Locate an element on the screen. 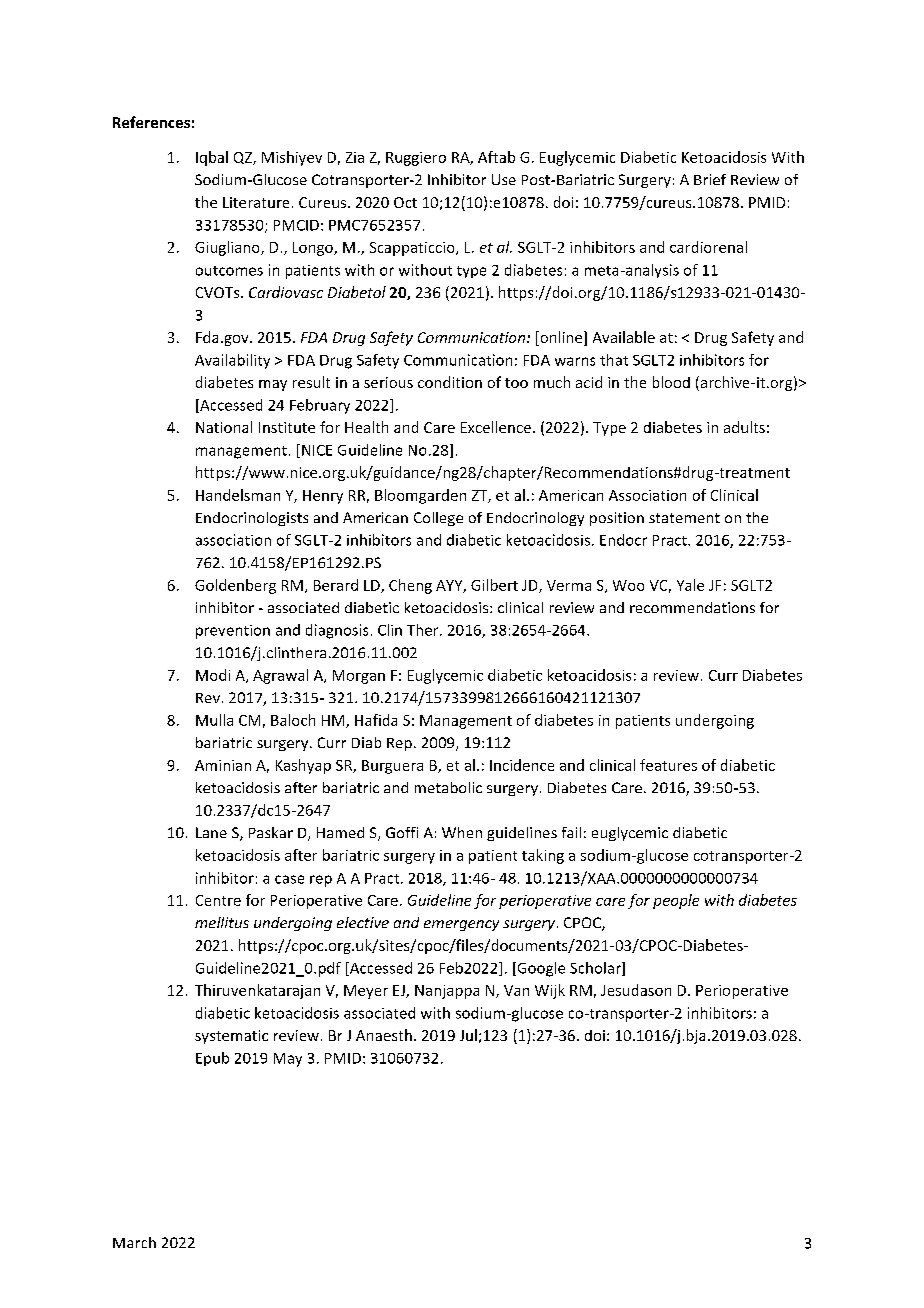 The height and width of the screenshot is (1308, 924). Meyer is located at coordinates (366, 992).
